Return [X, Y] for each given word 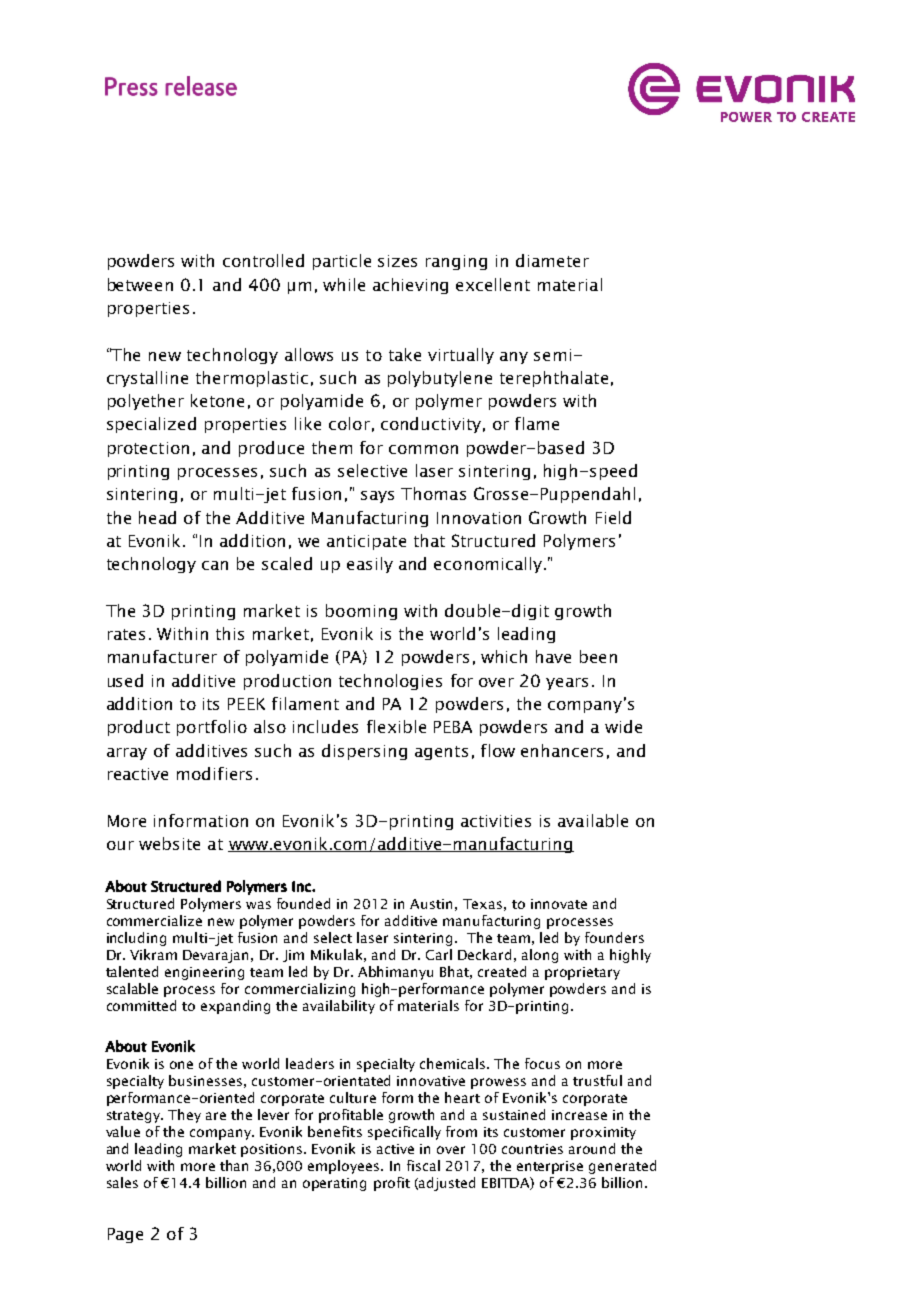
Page [125, 1235]
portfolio [212, 728]
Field [613, 517]
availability [339, 1007]
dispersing [364, 752]
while [344, 284]
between [140, 284]
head [157, 517]
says [377, 497]
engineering [204, 973]
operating [334, 1184]
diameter [552, 260]
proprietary [582, 973]
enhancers [562, 750]
